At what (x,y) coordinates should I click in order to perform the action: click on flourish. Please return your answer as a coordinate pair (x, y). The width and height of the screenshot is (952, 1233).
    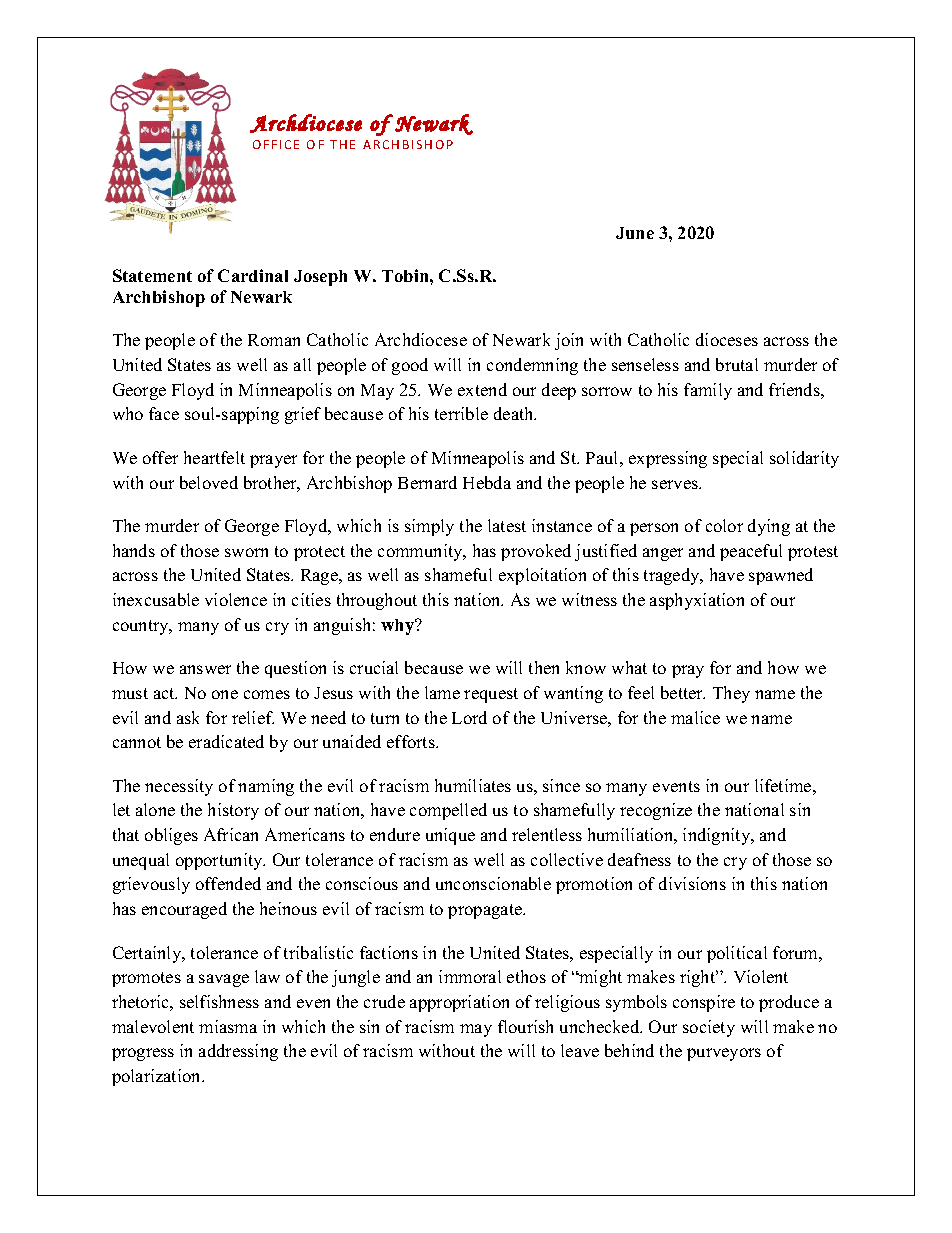
    Looking at the image, I should click on (525, 1026).
